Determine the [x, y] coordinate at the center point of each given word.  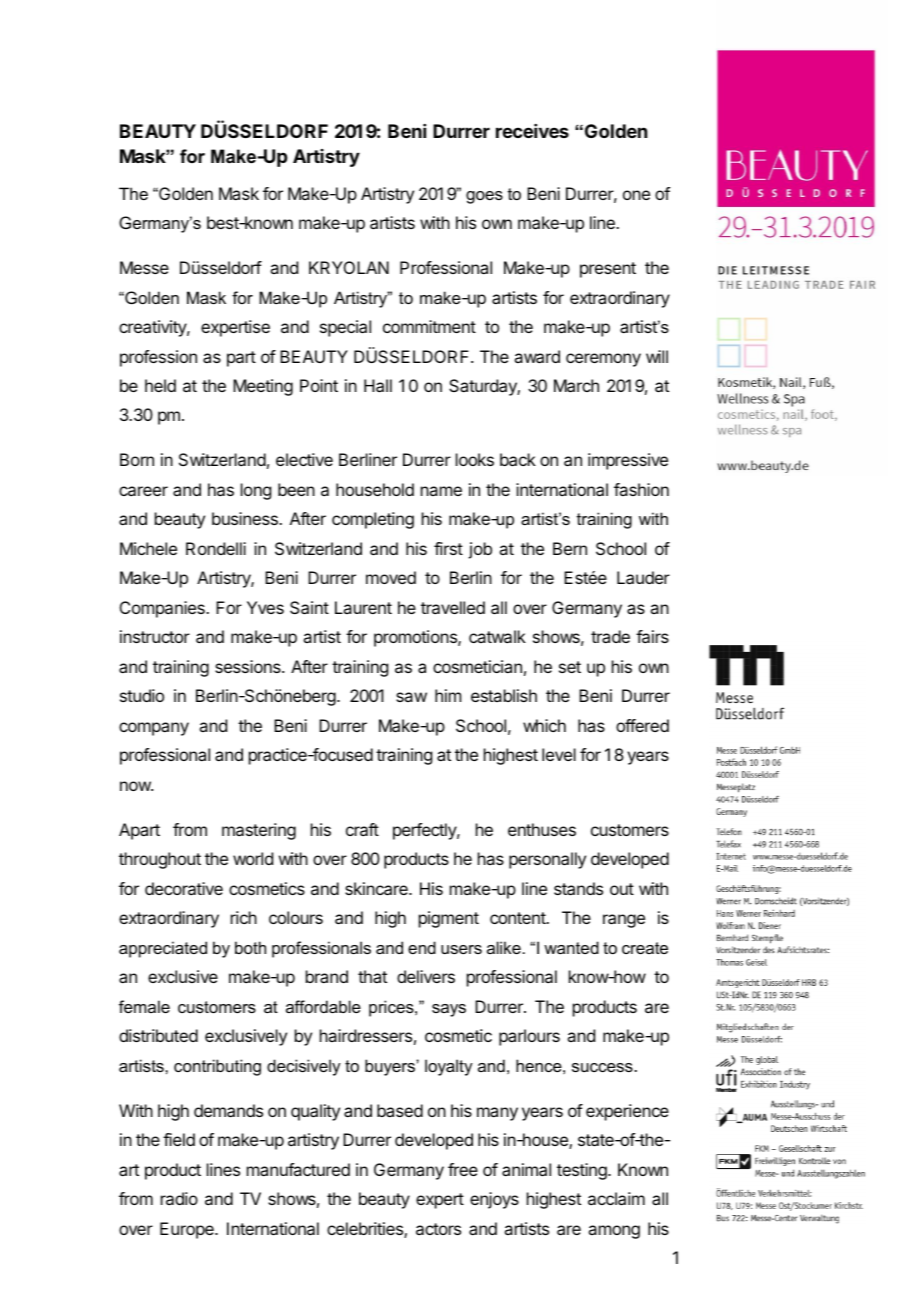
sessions [249, 666]
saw [411, 697]
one [636, 195]
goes [484, 197]
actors [438, 1229]
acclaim [616, 1198]
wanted [571, 947]
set [570, 667]
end [422, 947]
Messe [144, 267]
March [576, 385]
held [160, 385]
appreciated [163, 949]
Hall [378, 385]
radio [179, 1198]
